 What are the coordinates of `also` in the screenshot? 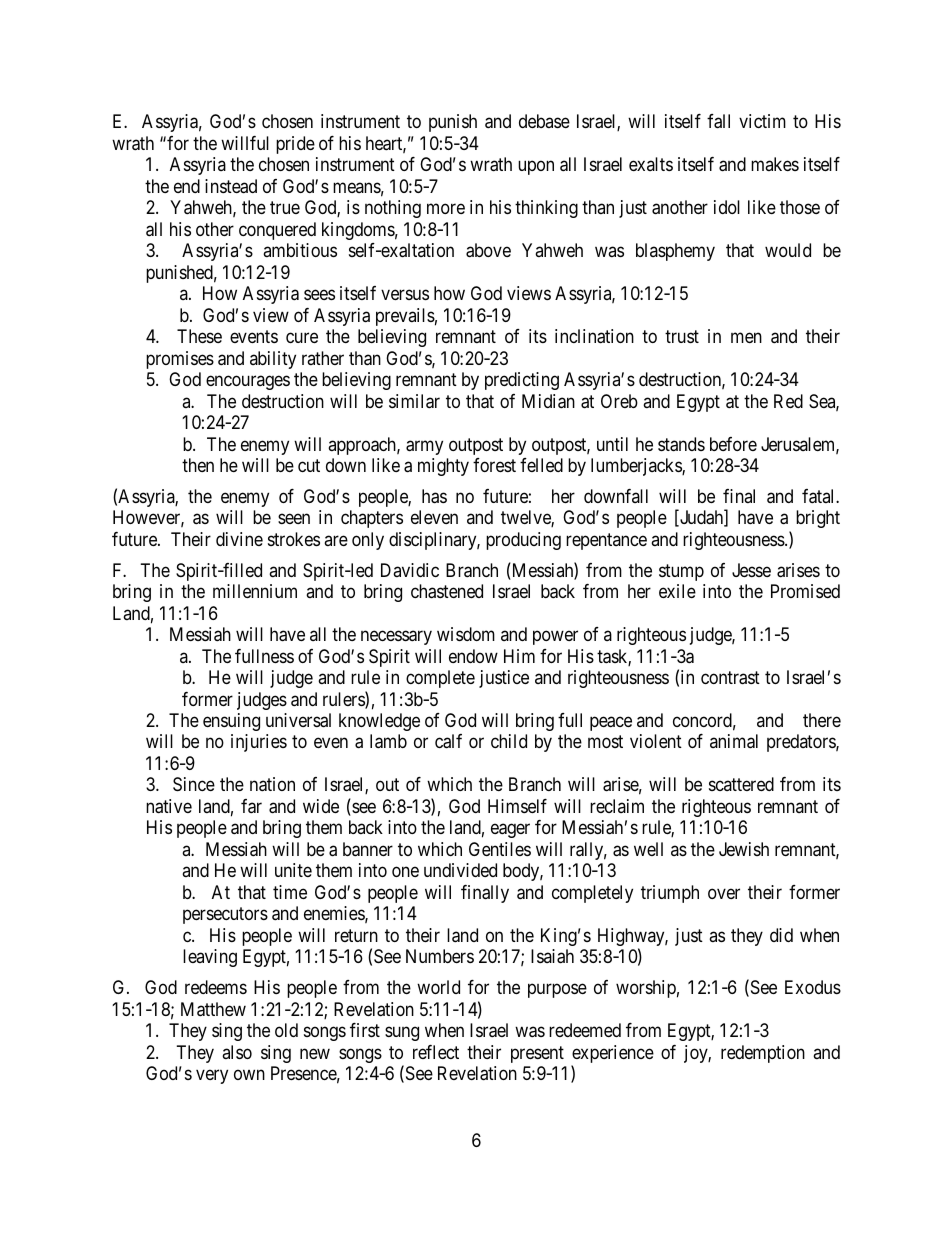 It's located at (237, 1052).
